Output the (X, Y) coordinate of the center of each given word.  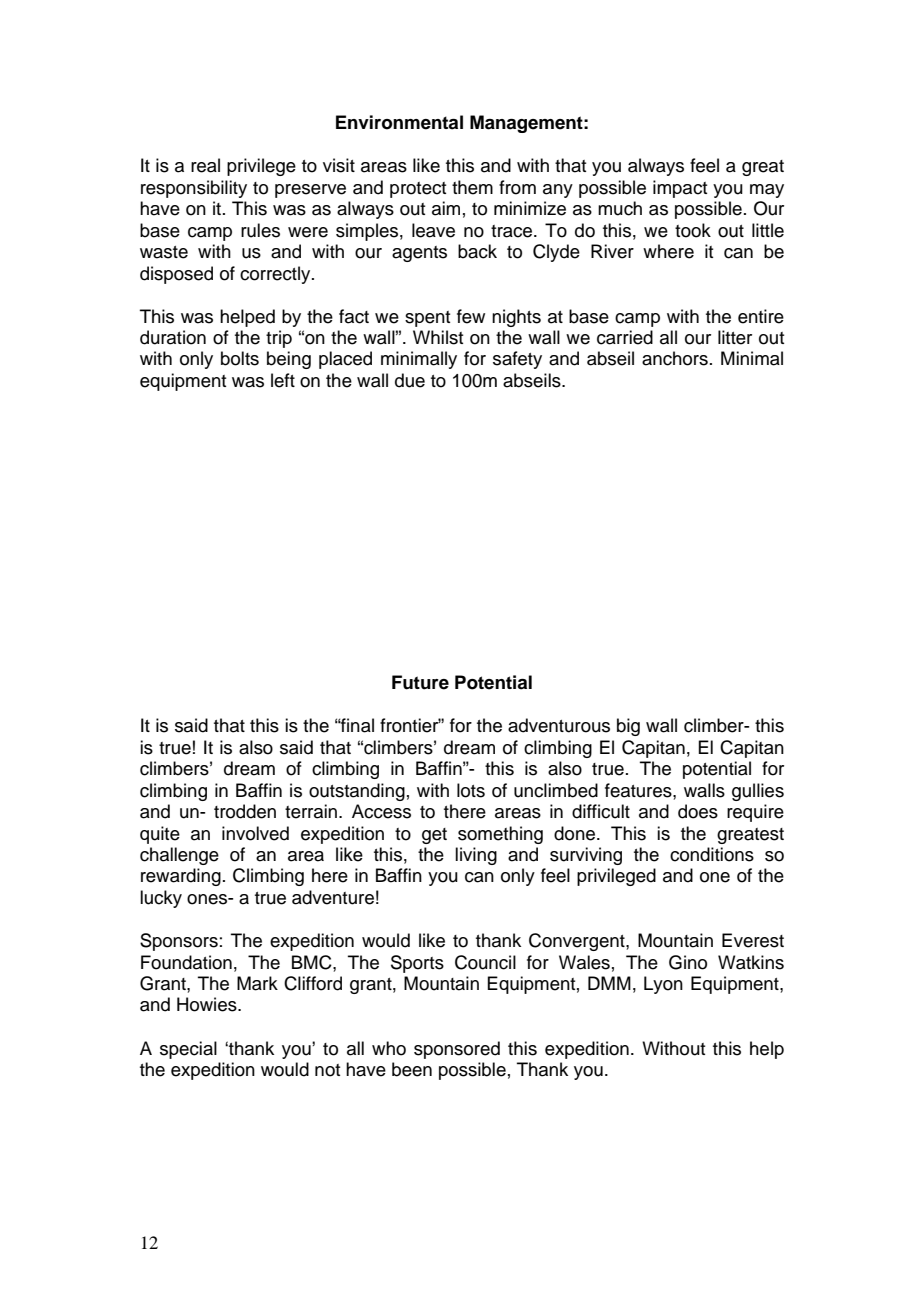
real (205, 165)
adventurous (559, 725)
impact (680, 189)
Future (420, 682)
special (188, 1050)
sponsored (457, 1050)
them (472, 187)
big (628, 727)
